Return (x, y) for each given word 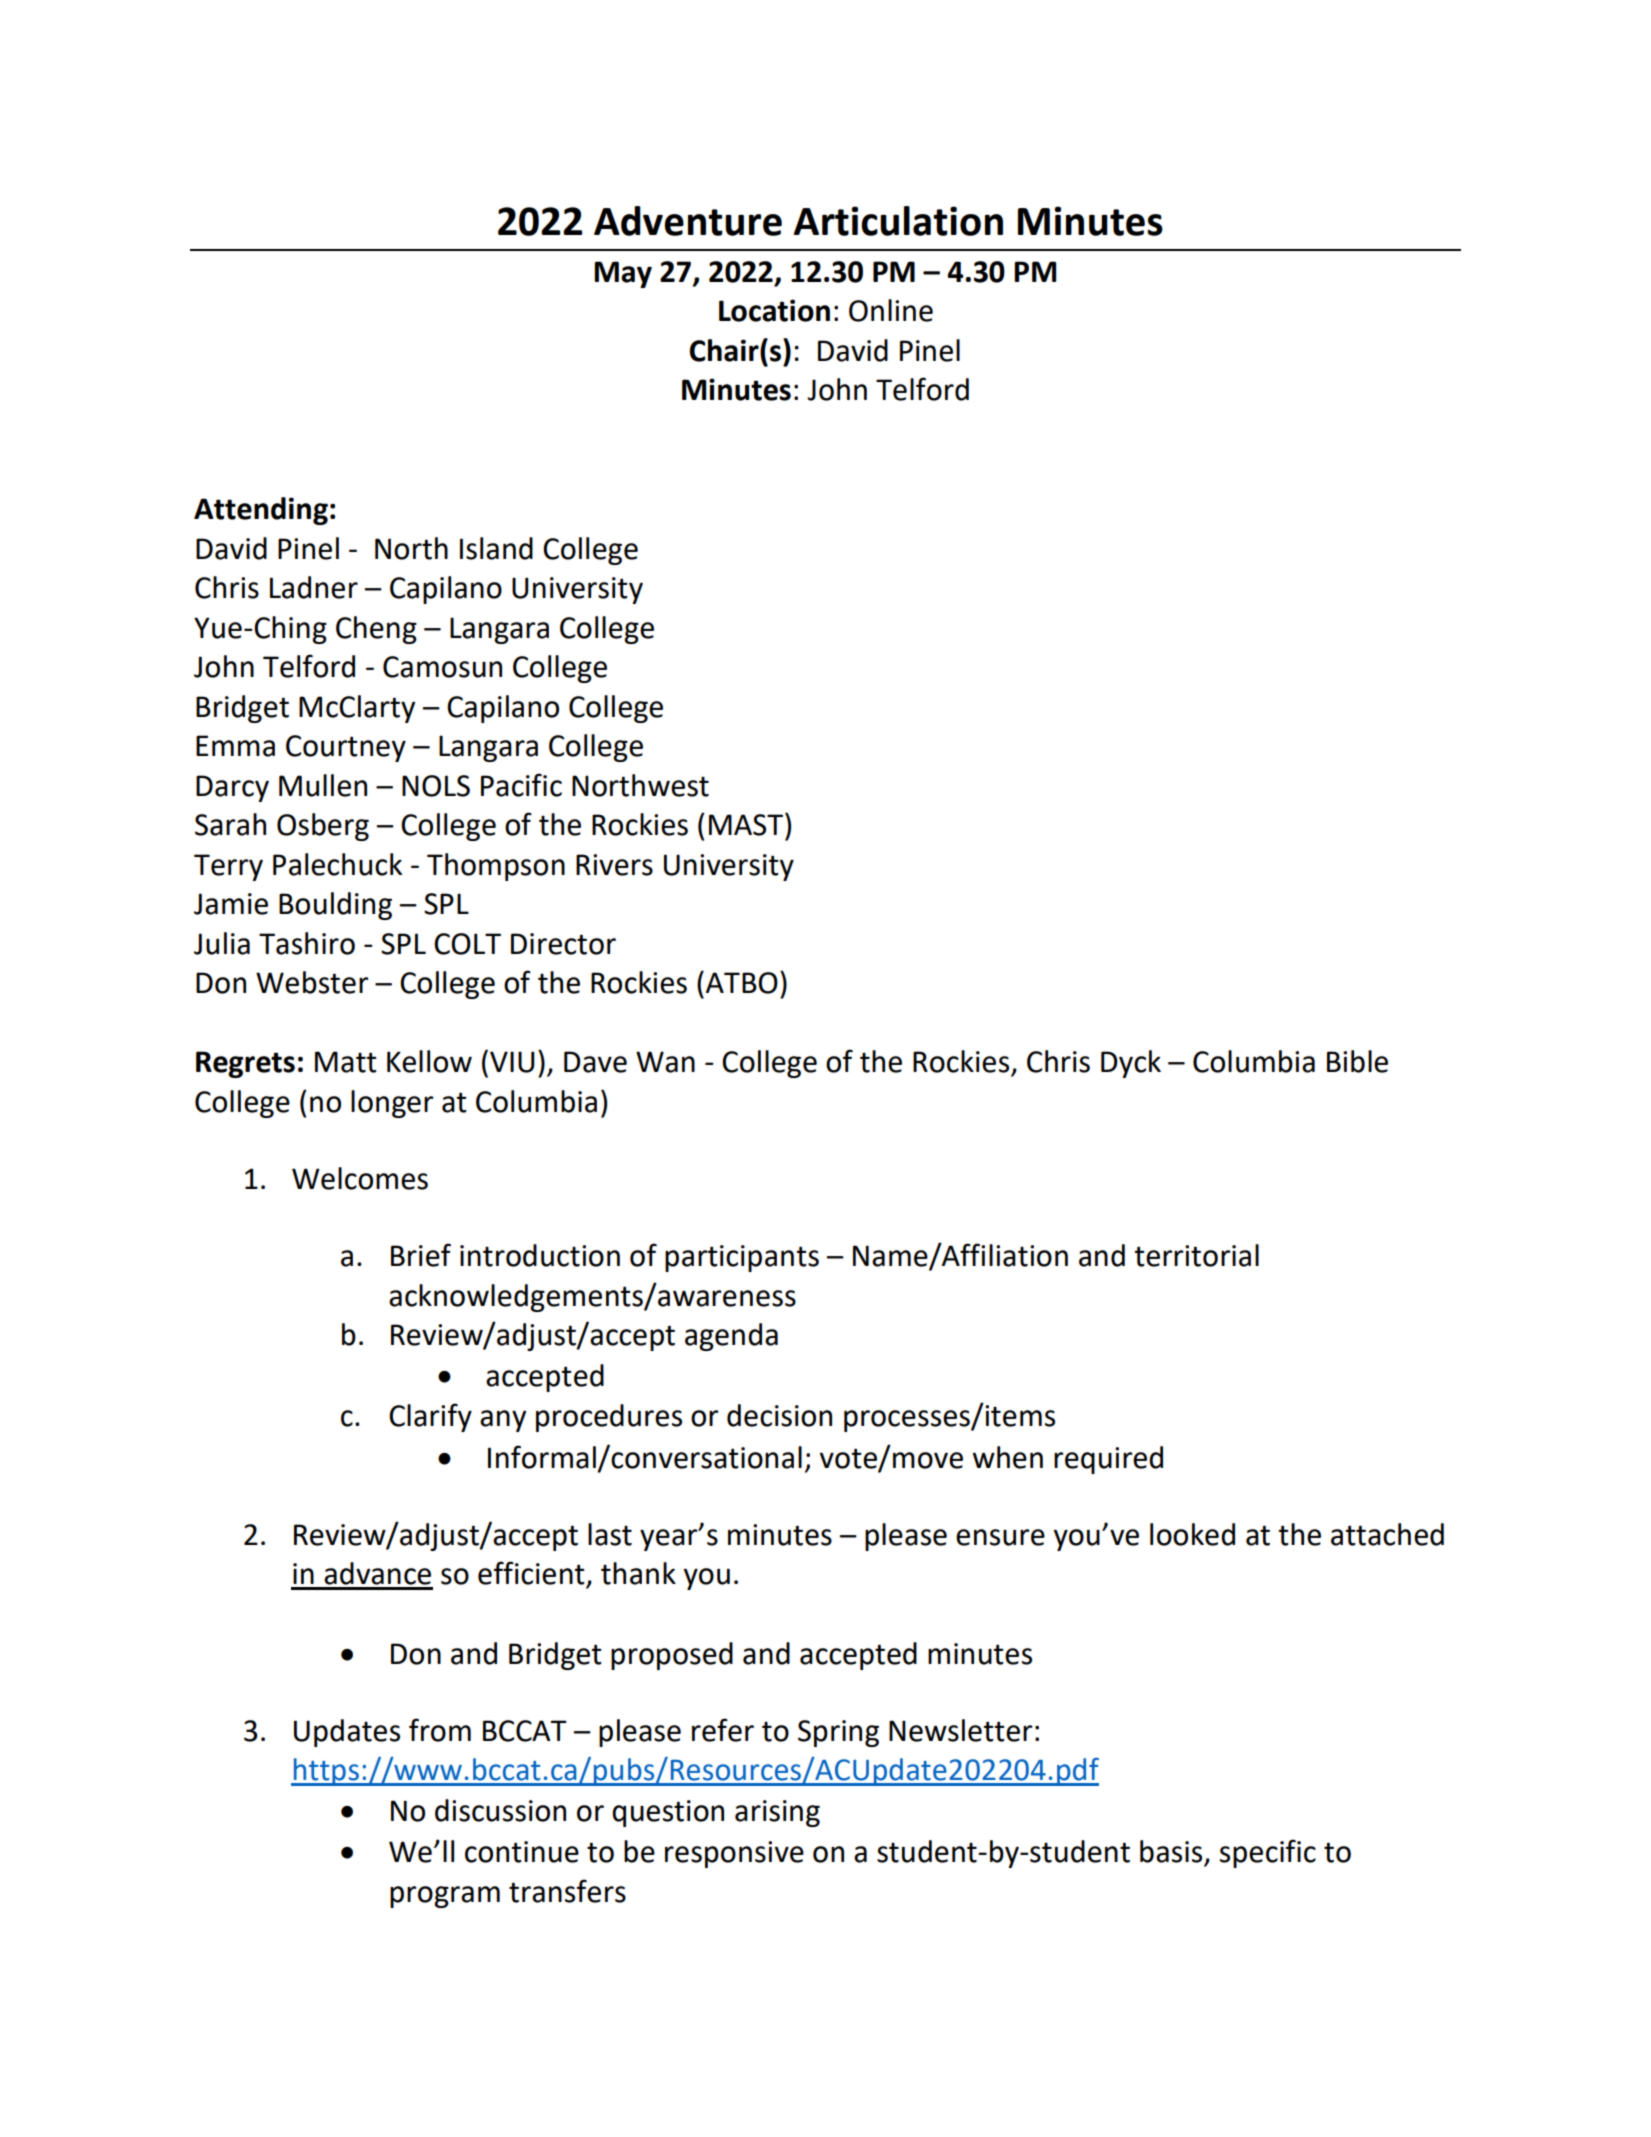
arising (777, 1813)
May (623, 274)
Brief (421, 1255)
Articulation (898, 221)
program (445, 1897)
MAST (747, 824)
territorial (1196, 1255)
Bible (1357, 1061)
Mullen (323, 785)
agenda (731, 1337)
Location (774, 310)
